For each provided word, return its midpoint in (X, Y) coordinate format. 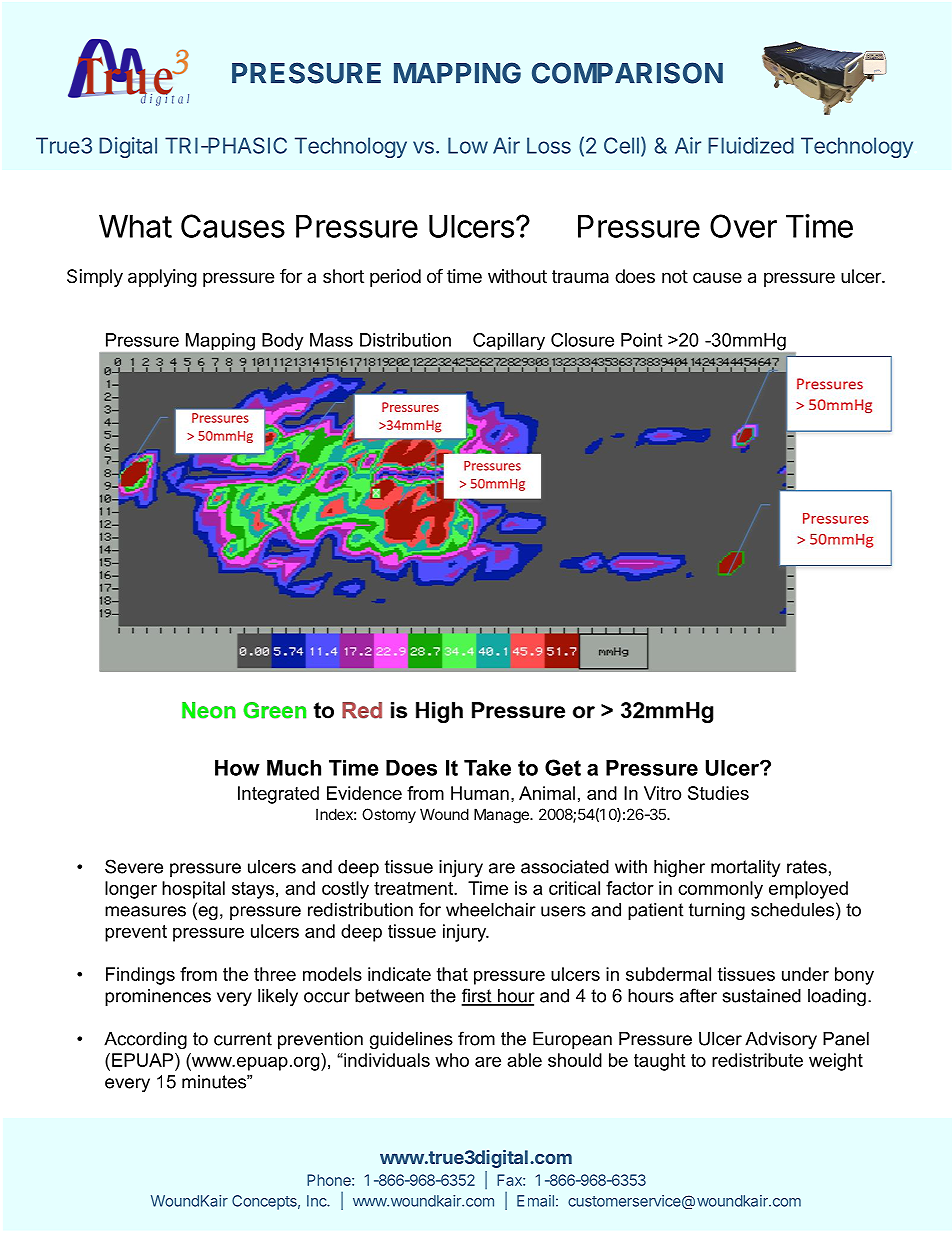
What (135, 226)
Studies (718, 793)
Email (535, 1201)
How (237, 768)
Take (487, 768)
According (145, 1040)
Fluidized (751, 145)
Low (468, 145)
